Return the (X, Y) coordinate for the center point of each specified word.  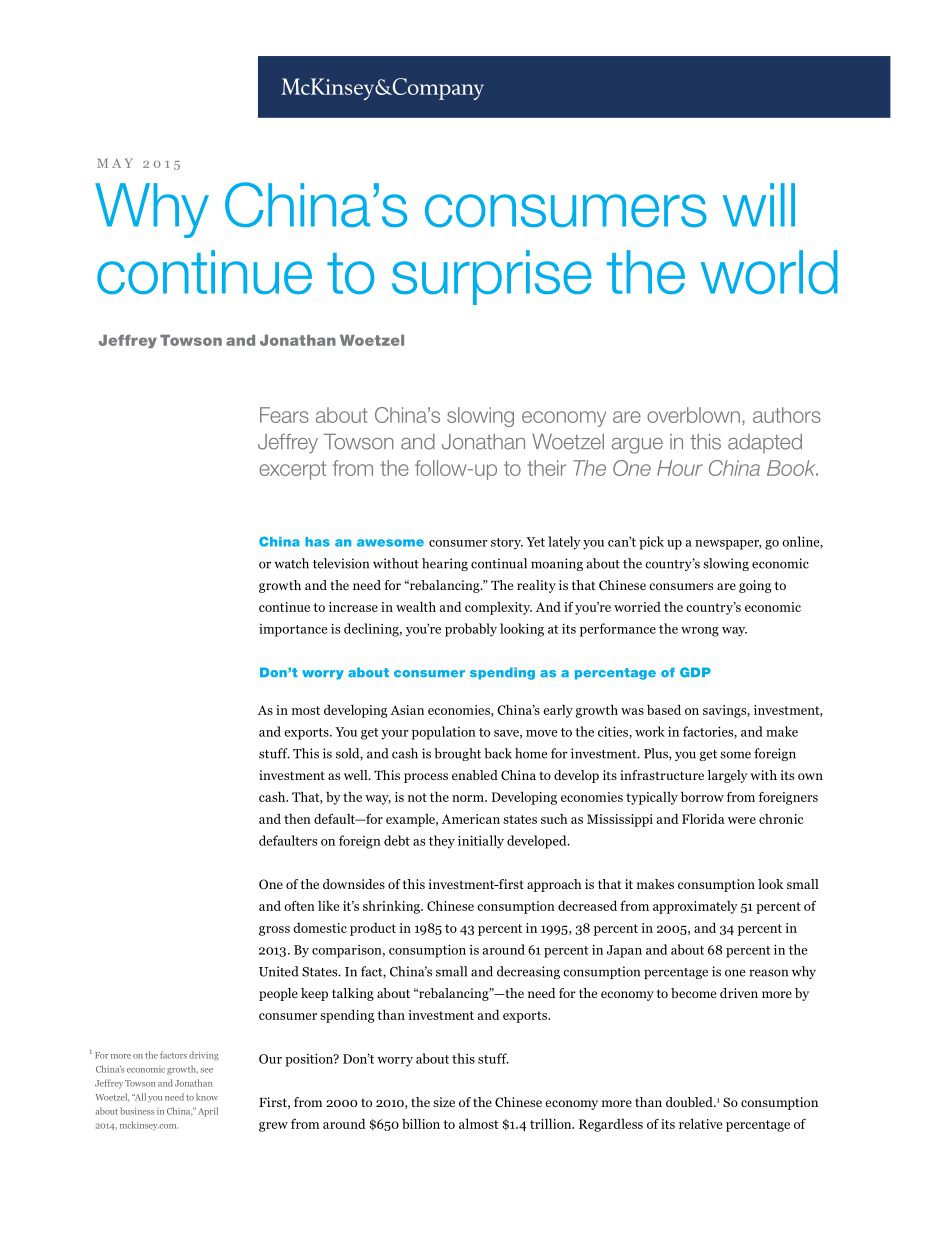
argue (637, 446)
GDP (695, 672)
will (759, 205)
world (769, 272)
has (317, 542)
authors (787, 415)
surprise (492, 277)
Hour (680, 468)
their (546, 468)
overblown (693, 415)
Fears (284, 415)
